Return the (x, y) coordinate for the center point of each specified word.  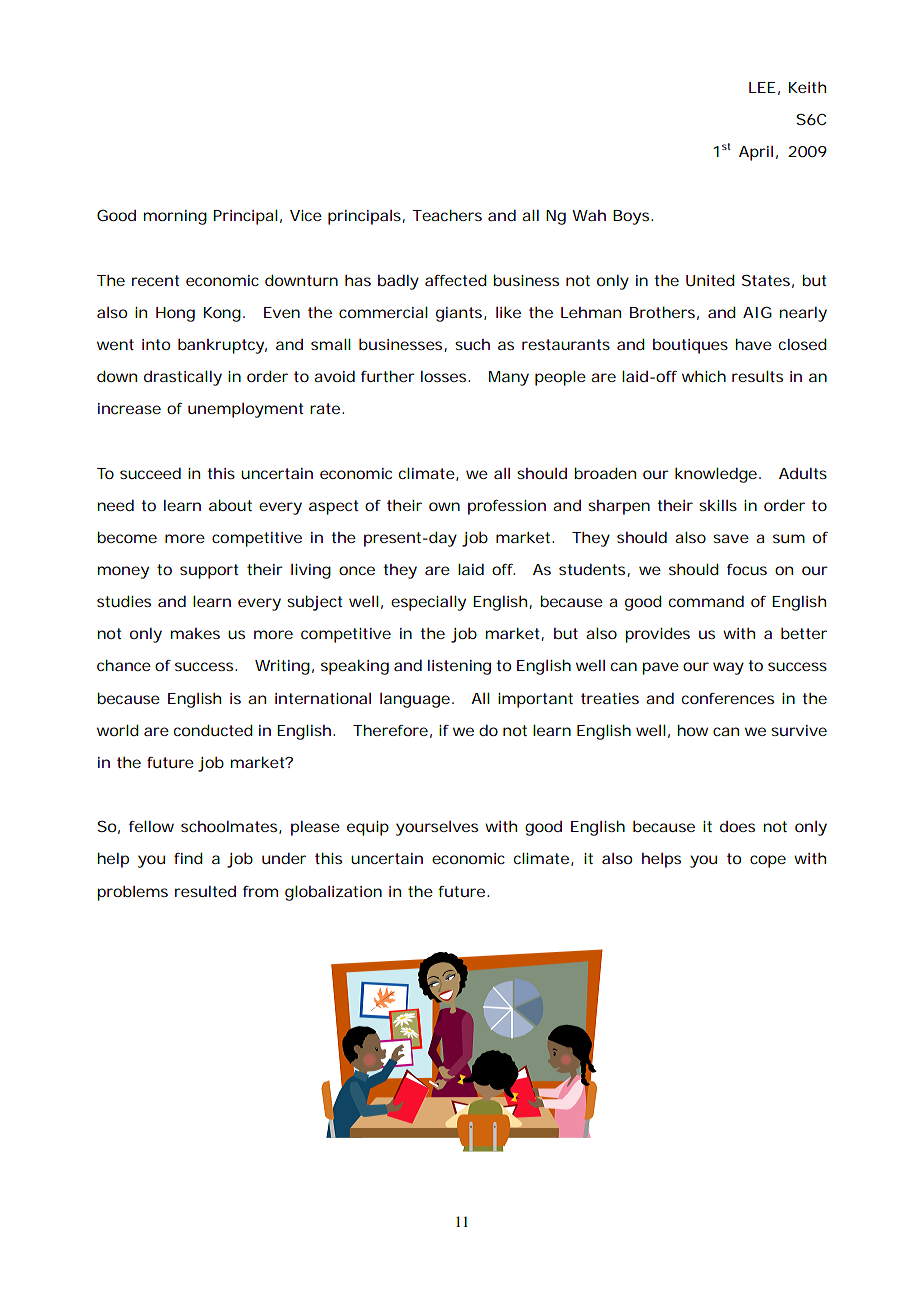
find (188, 858)
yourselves (437, 828)
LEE (762, 87)
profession (507, 507)
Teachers (447, 215)
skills (718, 505)
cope (768, 861)
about (230, 505)
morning (175, 217)
